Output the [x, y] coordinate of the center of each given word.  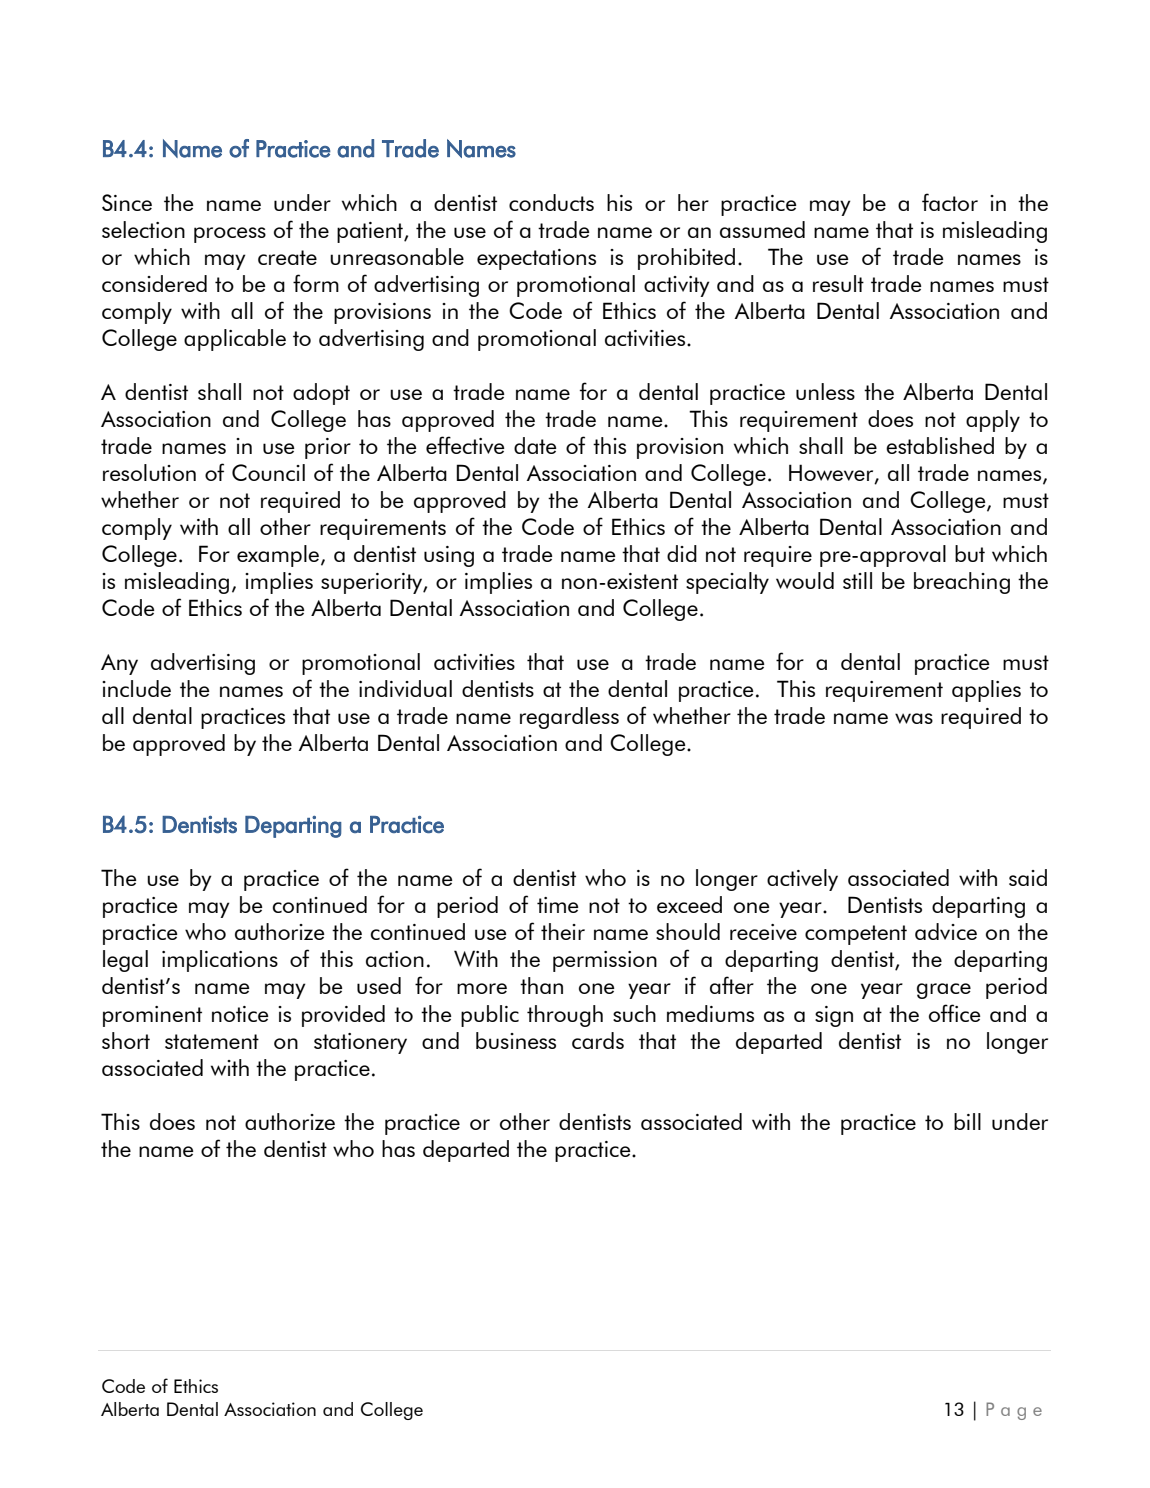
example [278, 556]
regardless [569, 718]
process [230, 235]
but [970, 553]
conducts [551, 202]
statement [212, 1041]
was [914, 718]
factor [950, 202]
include [136, 688]
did [682, 553]
